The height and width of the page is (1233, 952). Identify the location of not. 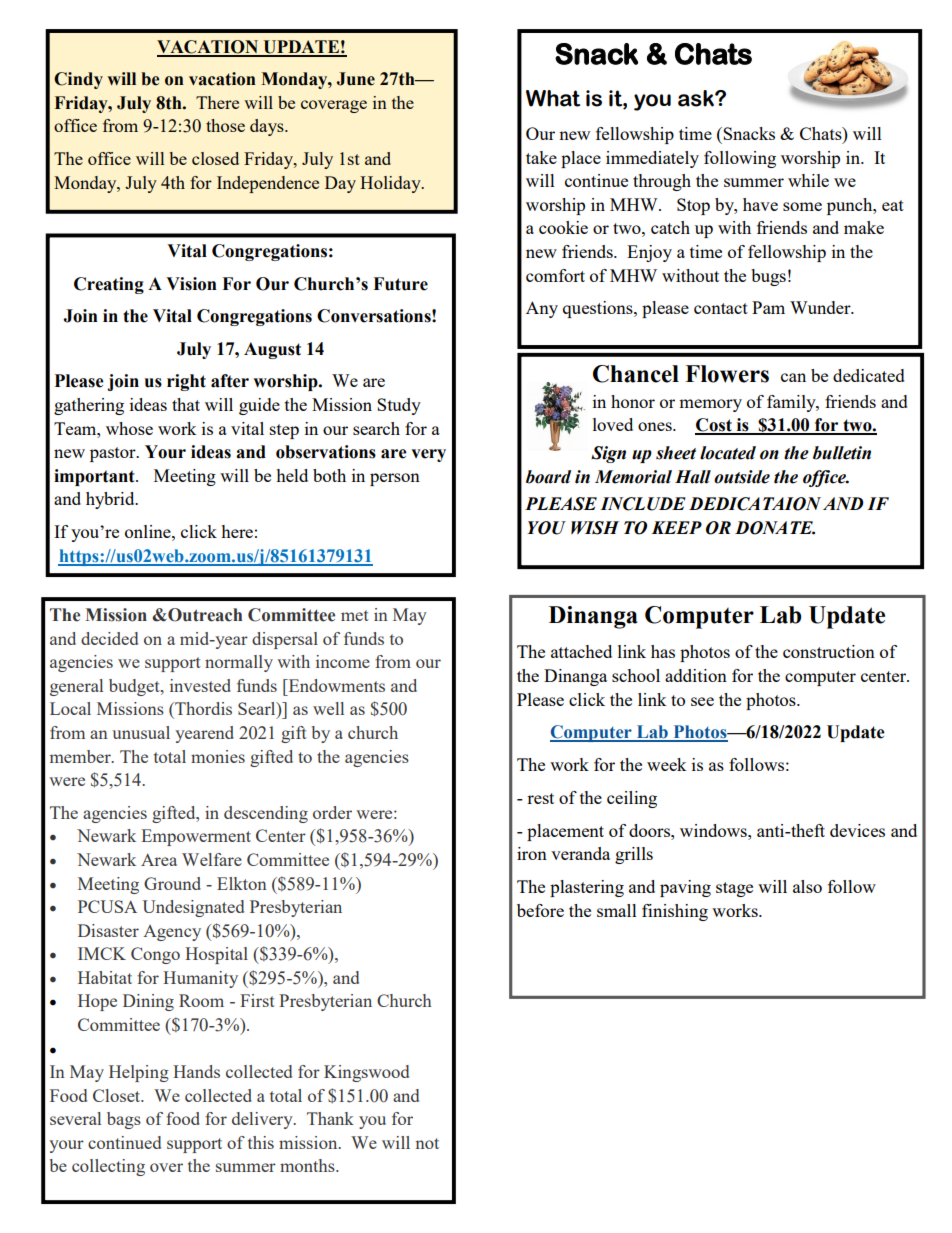
(427, 1143).
